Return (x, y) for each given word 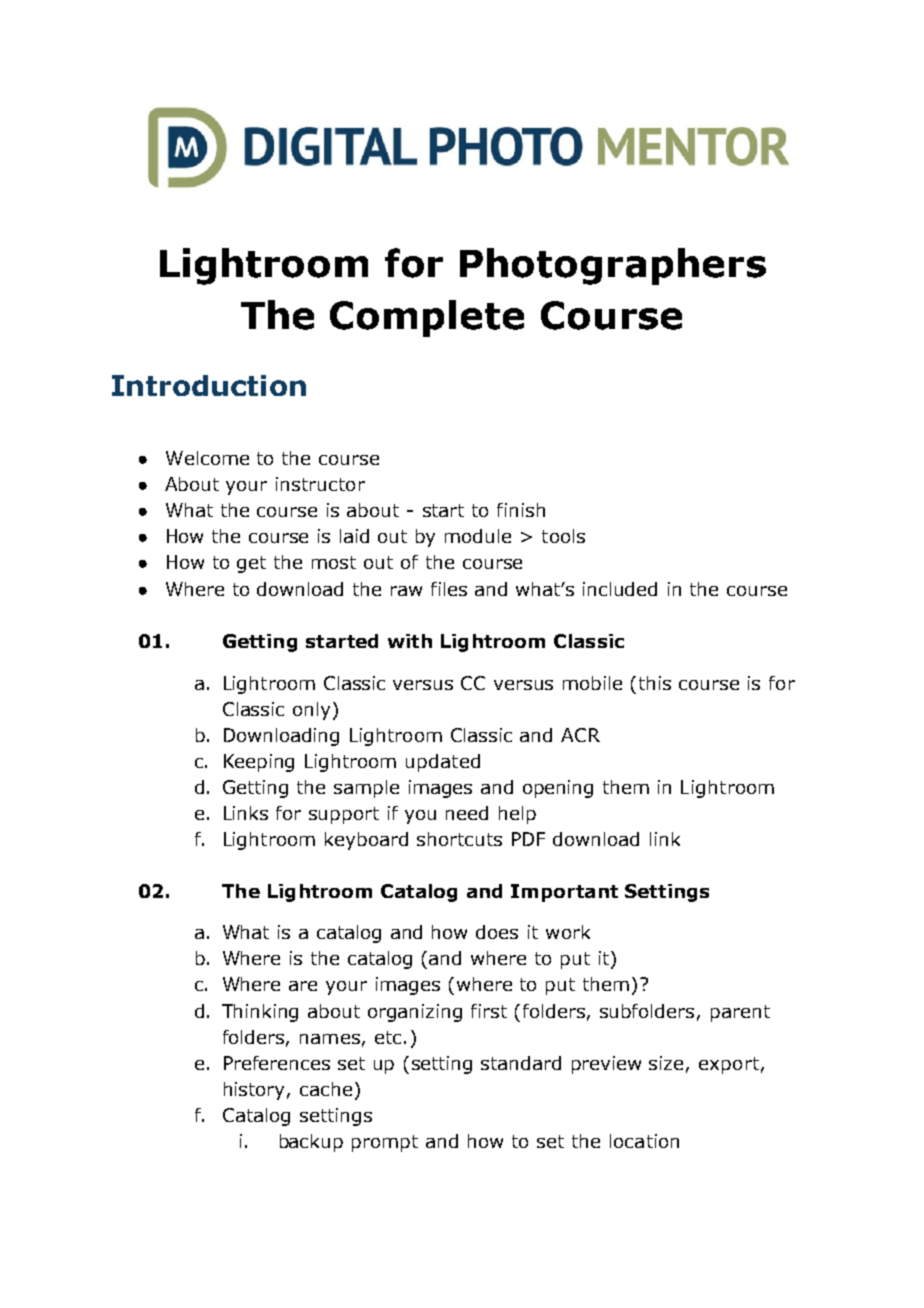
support (344, 815)
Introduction (209, 385)
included (620, 589)
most (334, 562)
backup (311, 1143)
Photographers (613, 266)
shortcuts (459, 839)
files (449, 589)
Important (564, 893)
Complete (427, 318)
